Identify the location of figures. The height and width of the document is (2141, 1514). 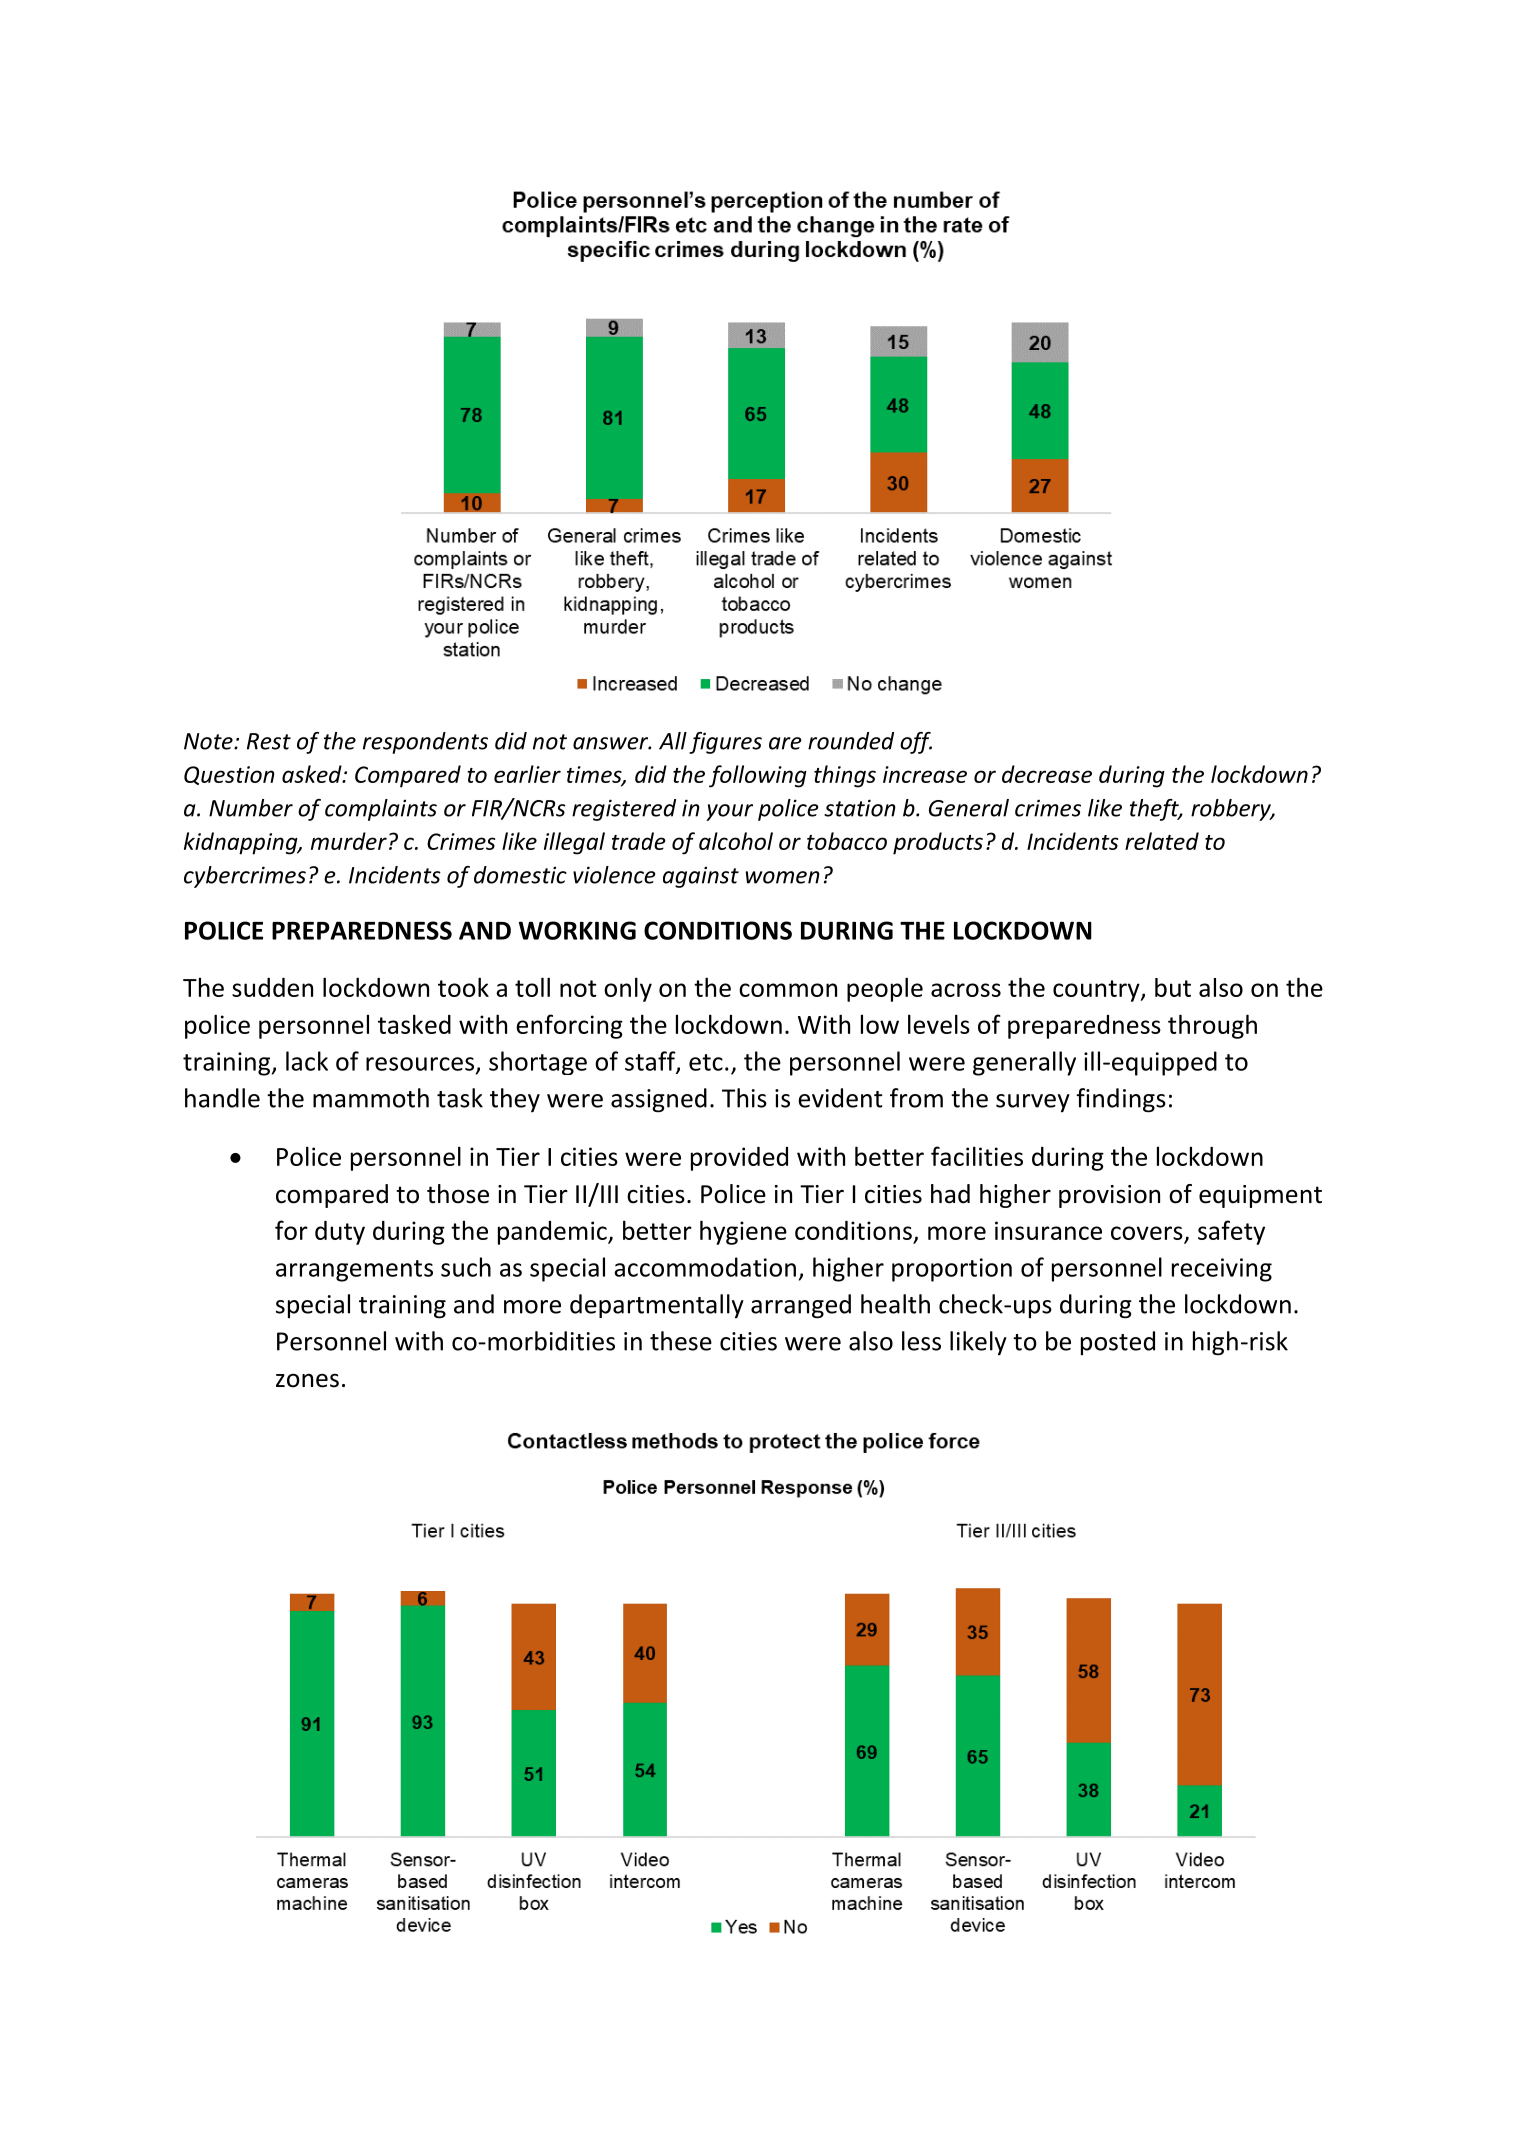
(725, 743).
